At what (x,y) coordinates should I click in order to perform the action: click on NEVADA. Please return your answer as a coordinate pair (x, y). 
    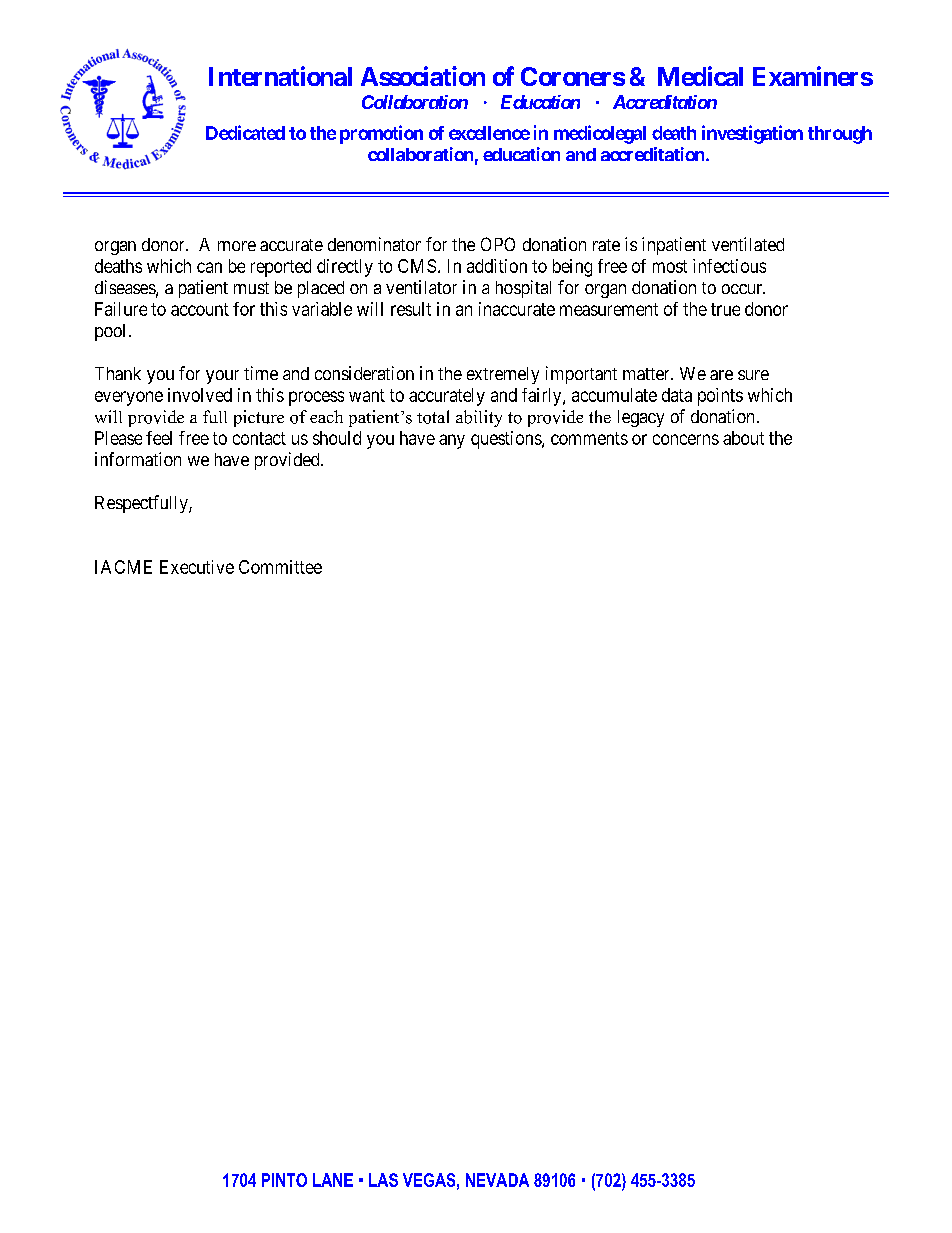
    Looking at the image, I should click on (497, 1180).
